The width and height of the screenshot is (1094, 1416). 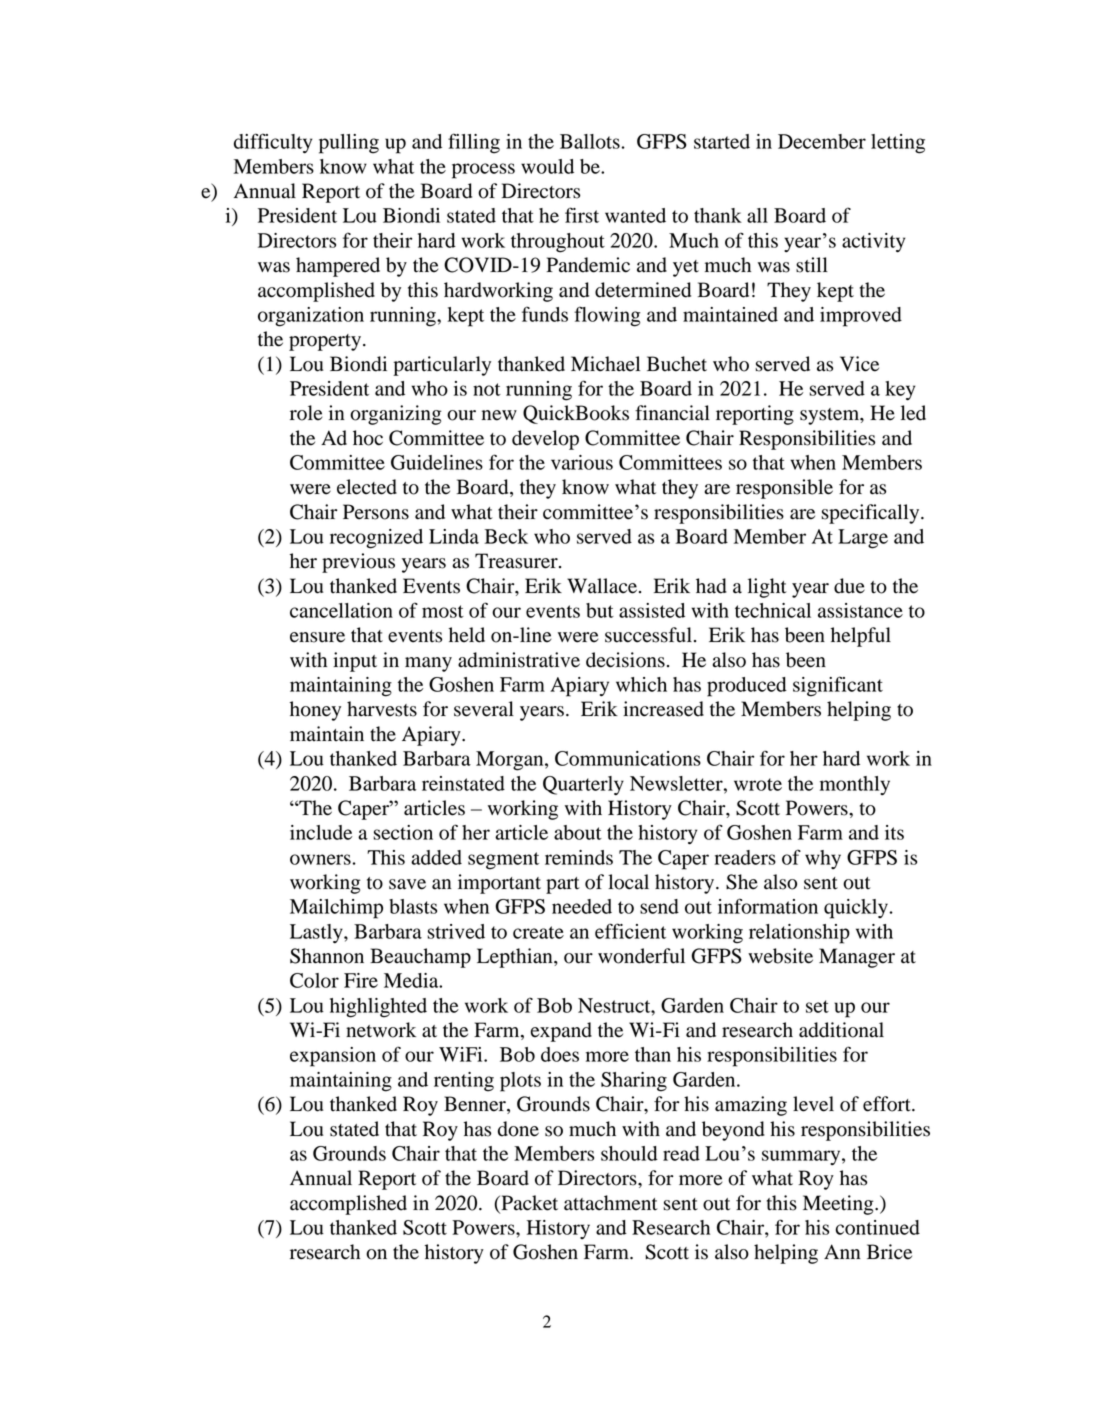 What do you see at coordinates (863, 539) in the screenshot?
I see `Large` at bounding box center [863, 539].
